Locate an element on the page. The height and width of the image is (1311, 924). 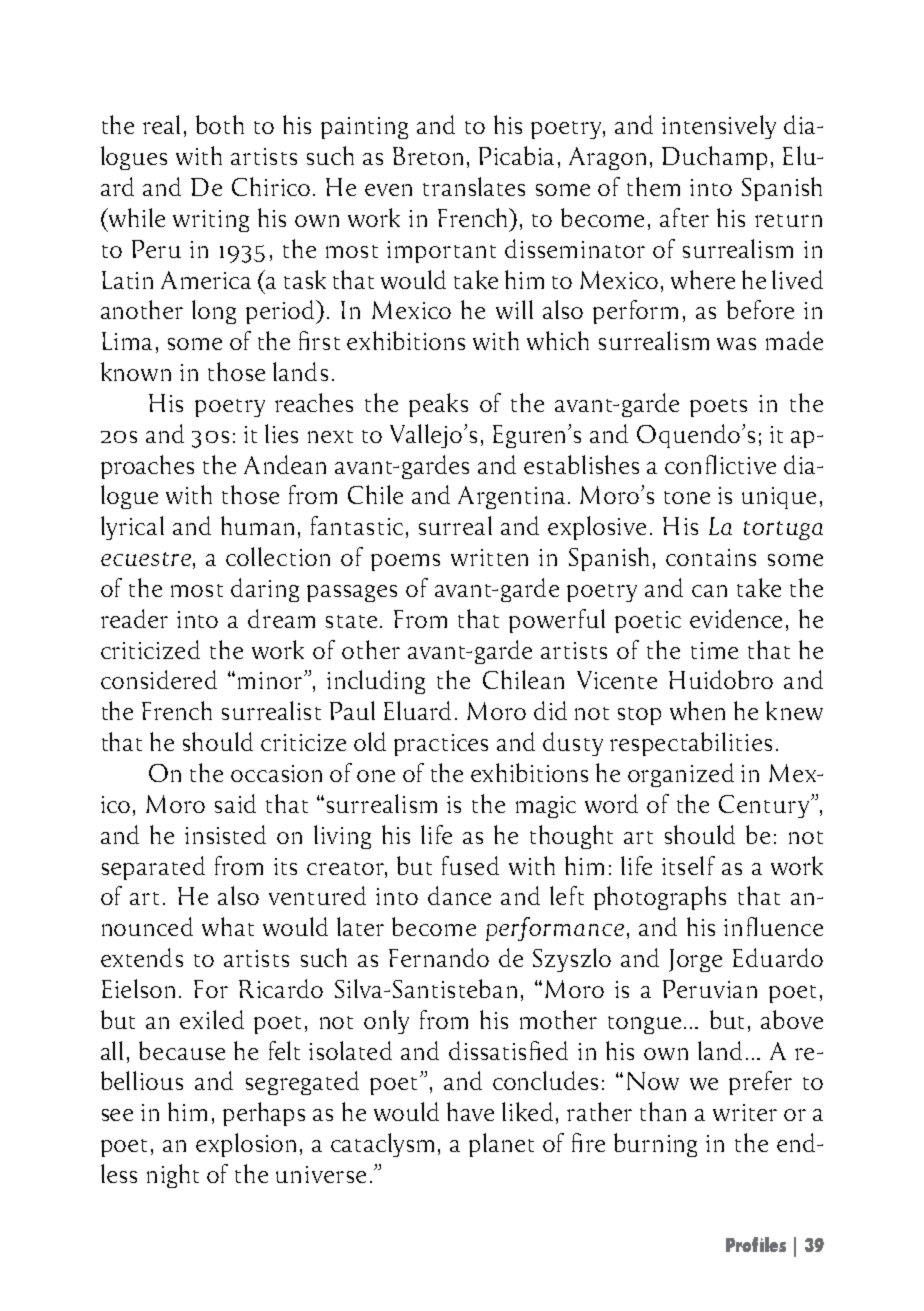
explosion is located at coordinates (246, 1145).
